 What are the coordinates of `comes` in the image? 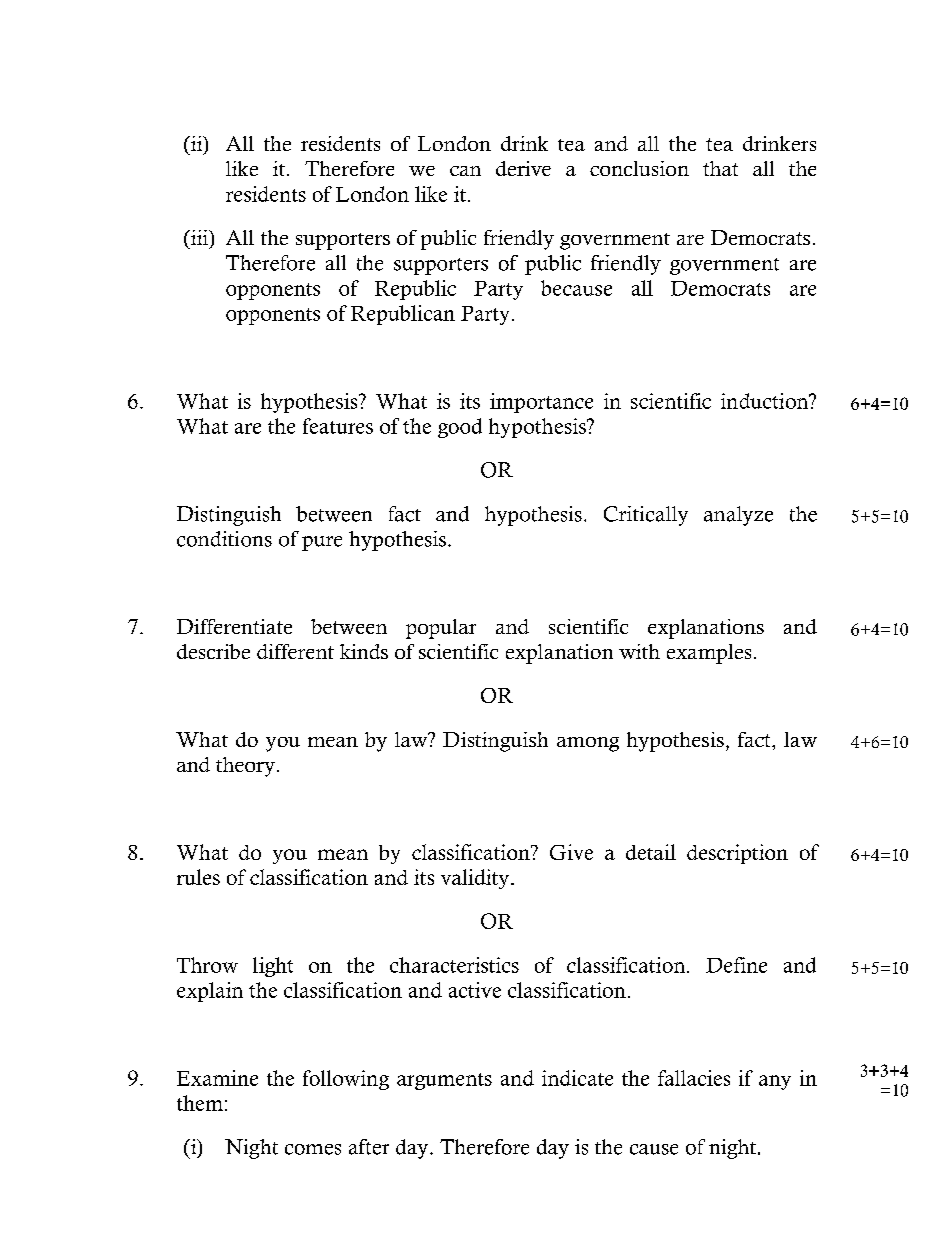 It's located at (313, 1149).
